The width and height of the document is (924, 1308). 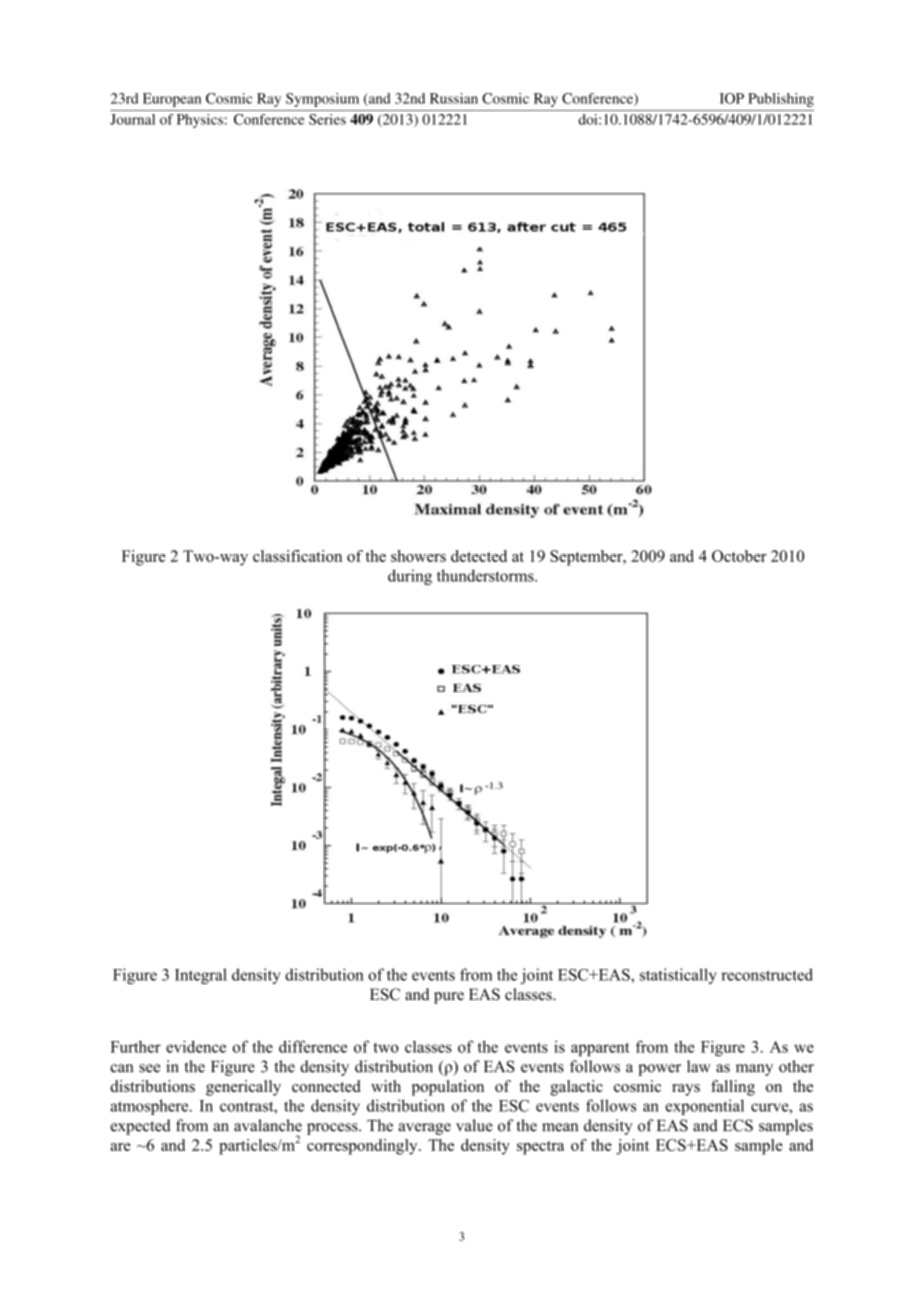 I want to click on October, so click(x=739, y=556).
